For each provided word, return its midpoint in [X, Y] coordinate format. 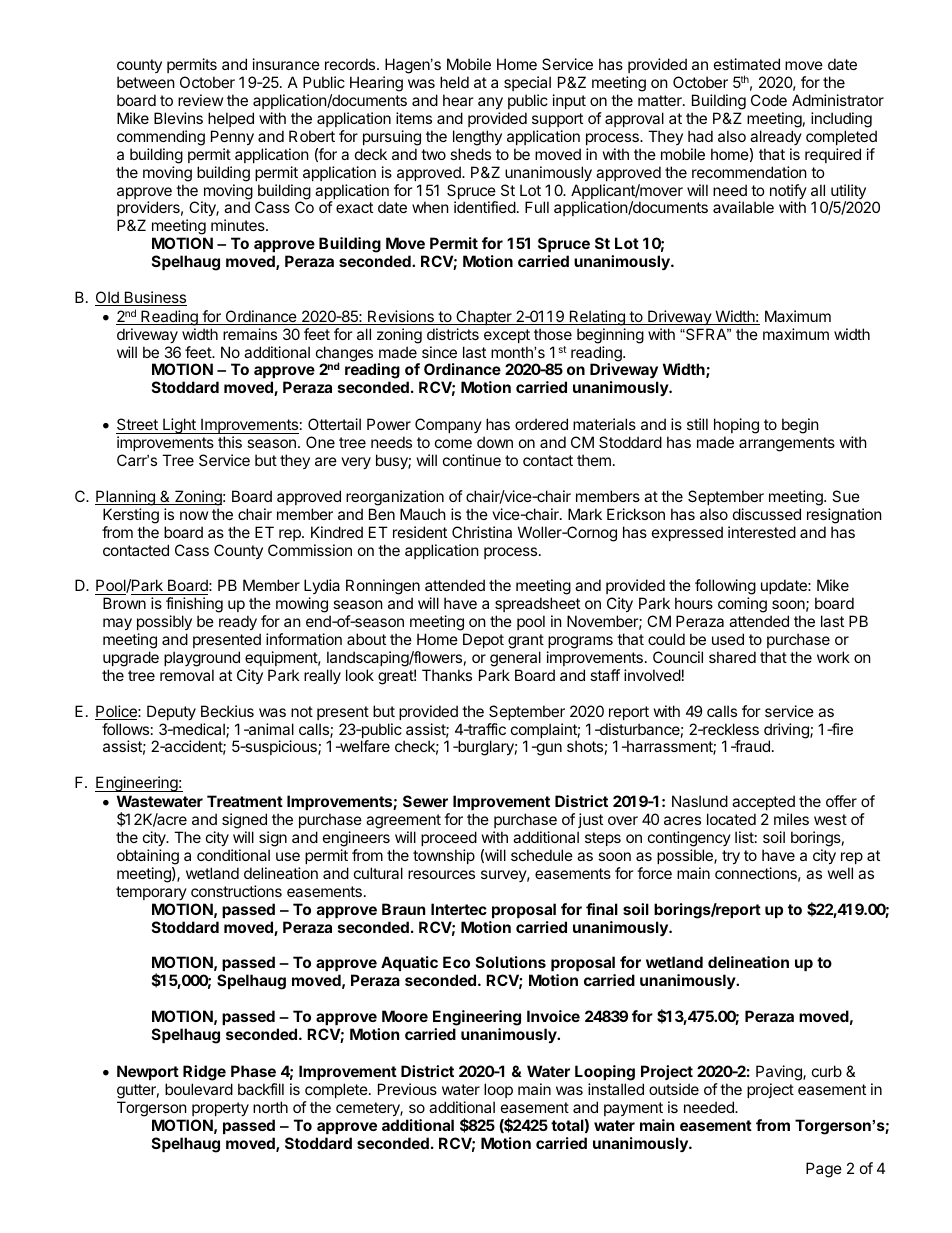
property [220, 1109]
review [200, 100]
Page [824, 1170]
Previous [407, 1089]
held [454, 82]
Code [769, 100]
